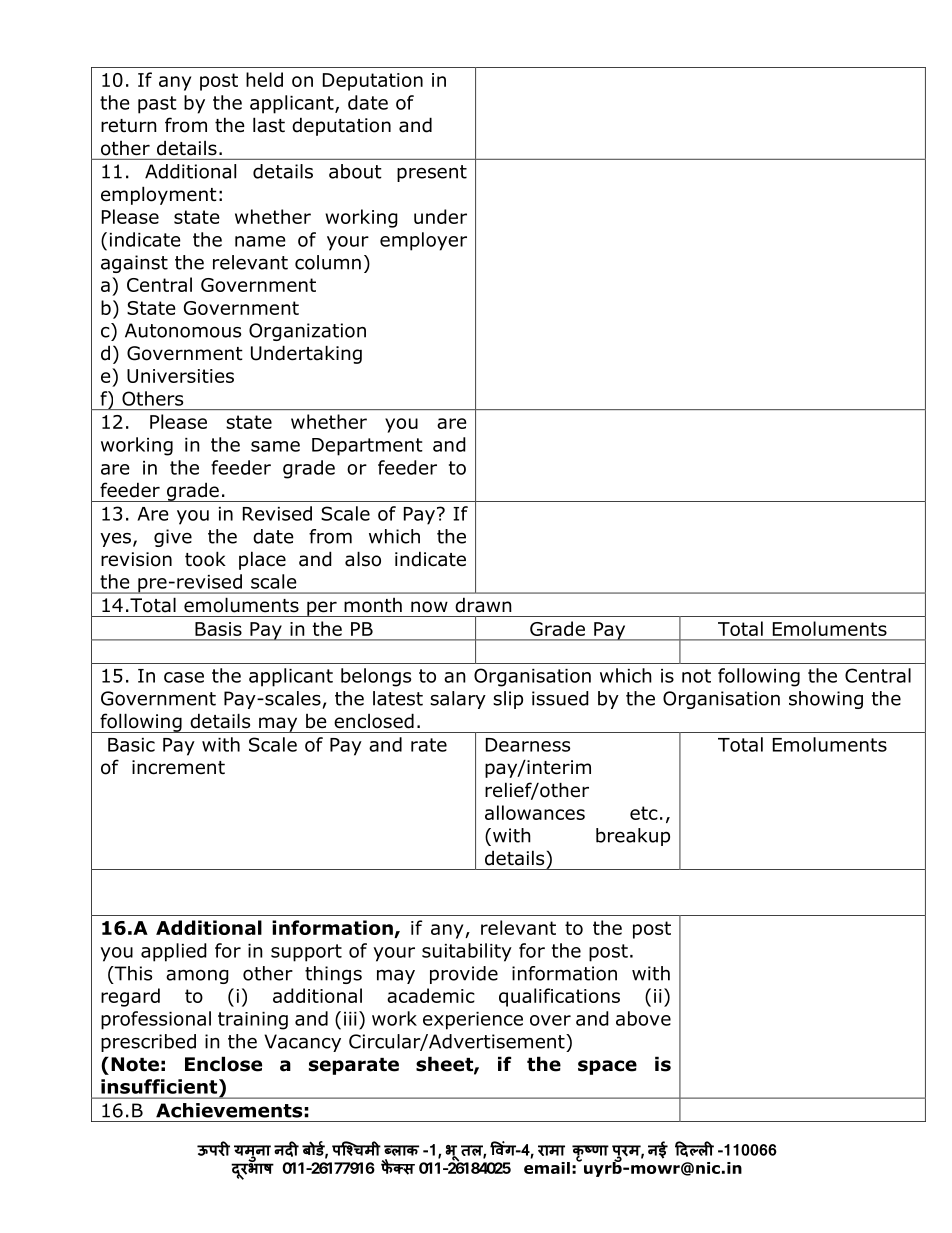  I want to click on etc, so click(644, 813).
